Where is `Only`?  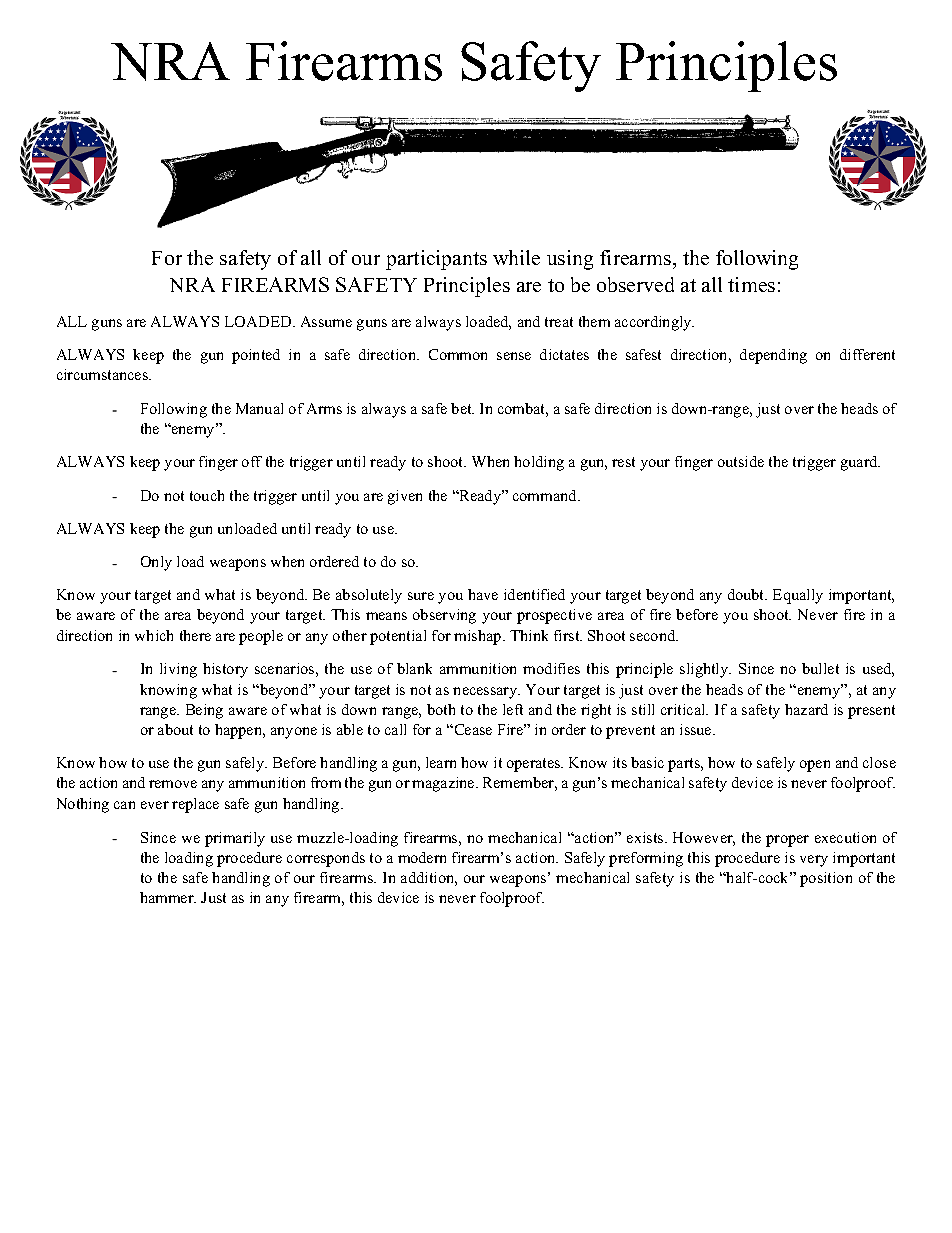
Only is located at coordinates (156, 563).
